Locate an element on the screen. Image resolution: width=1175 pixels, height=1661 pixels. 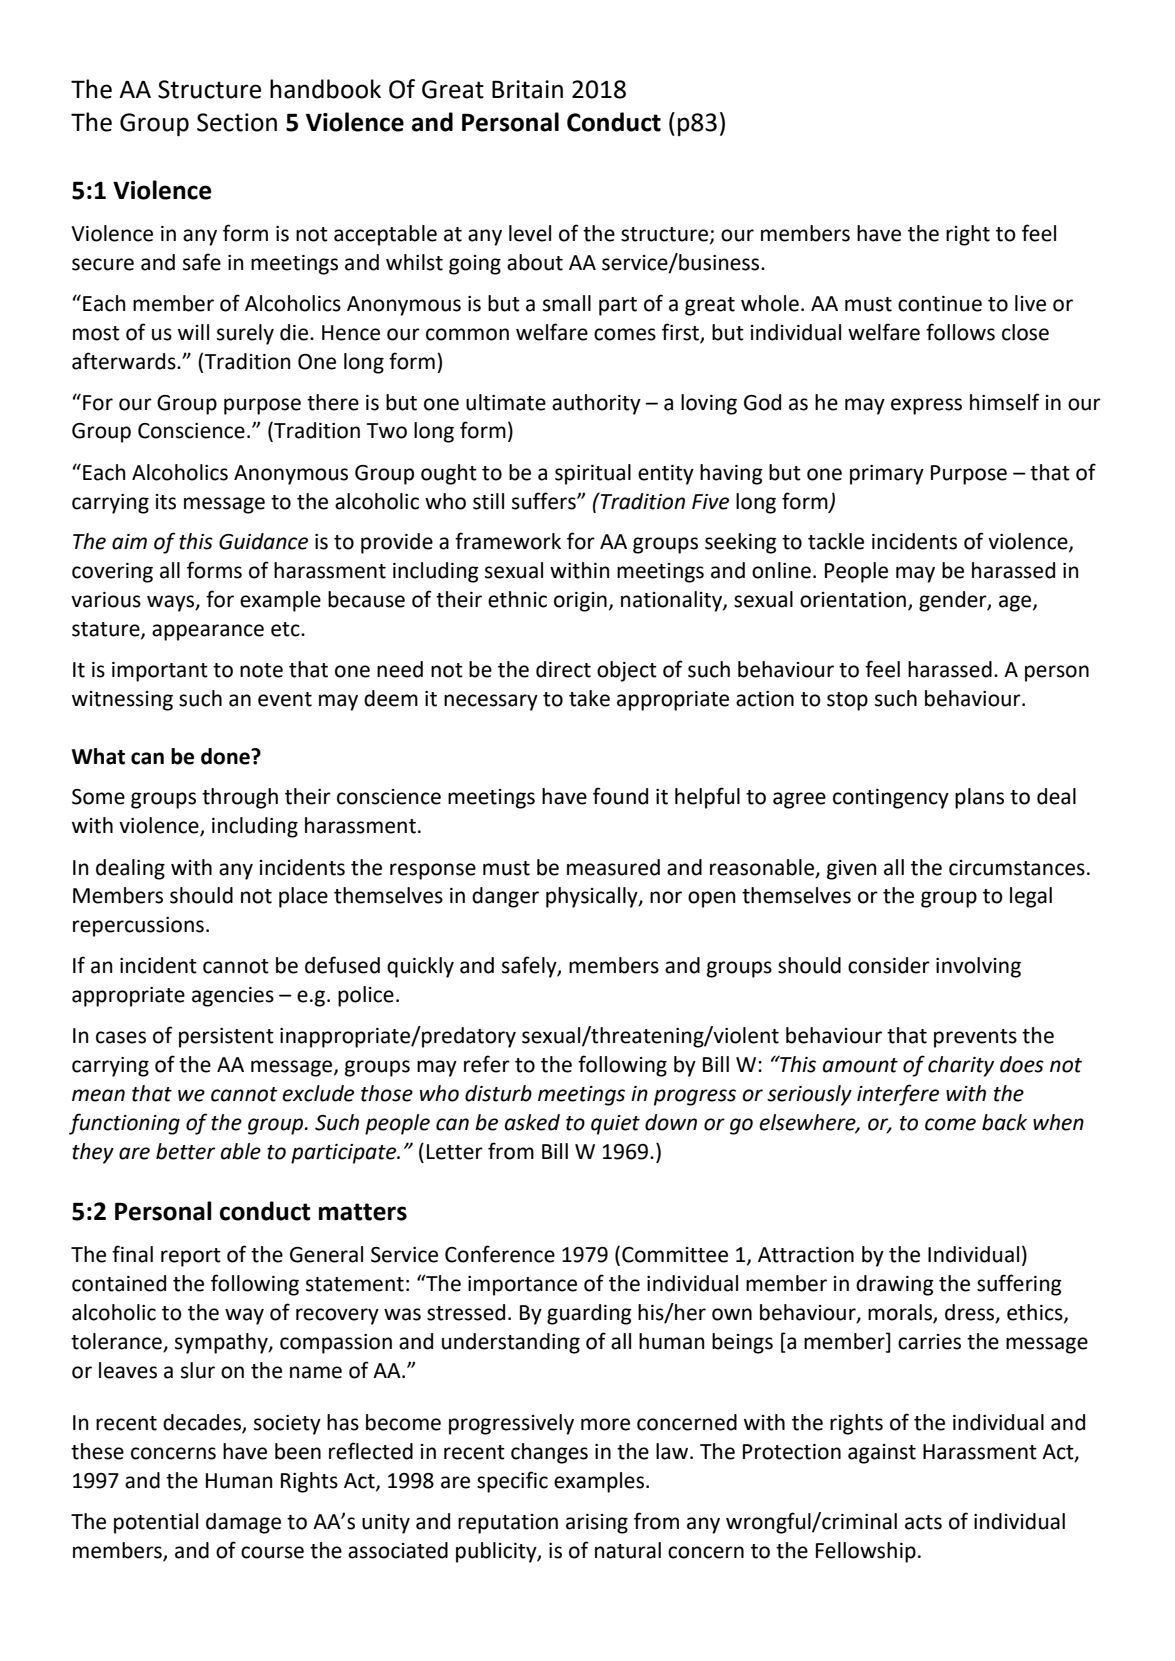
origin is located at coordinates (580, 602).
